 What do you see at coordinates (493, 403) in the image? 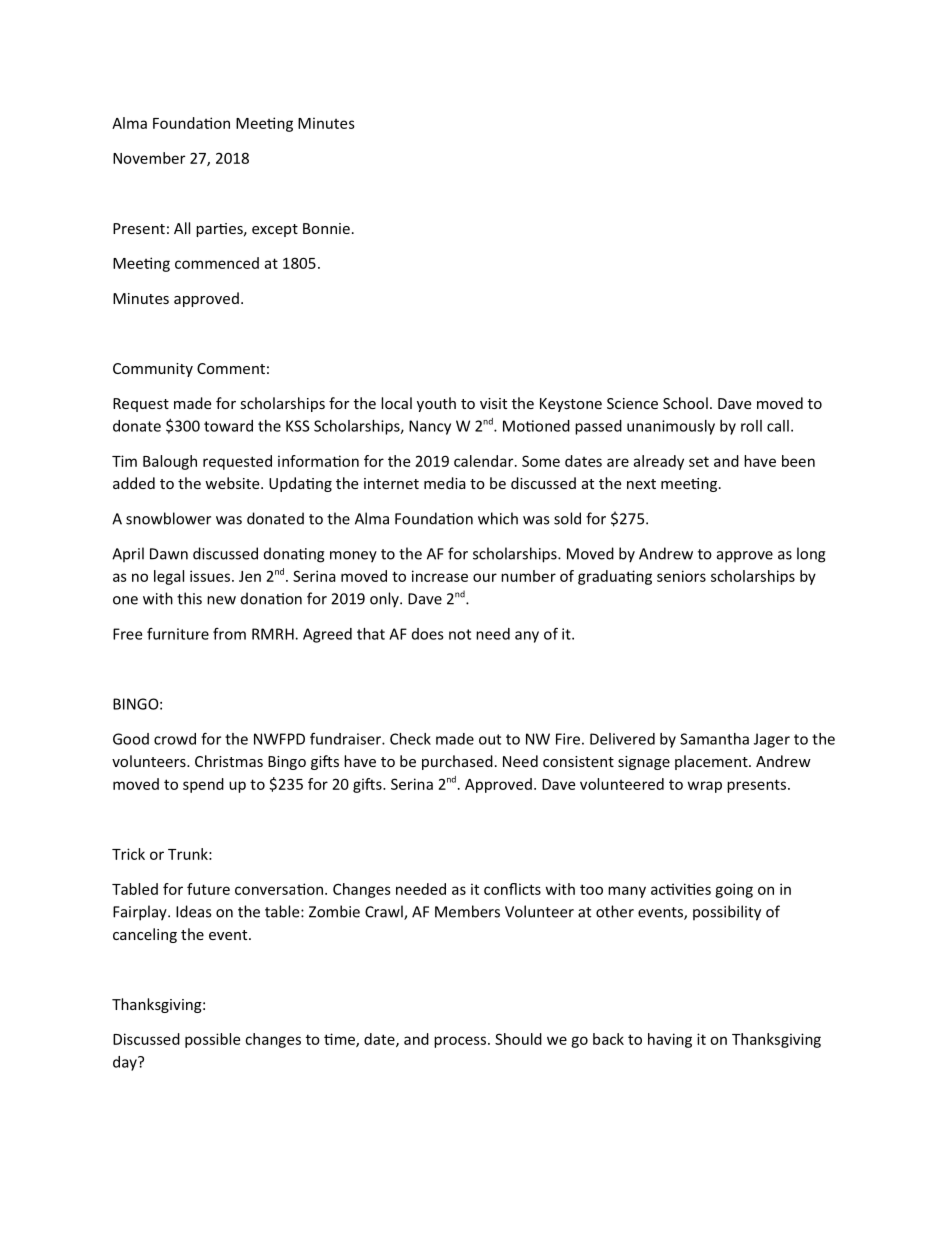
I see `visit` at bounding box center [493, 403].
